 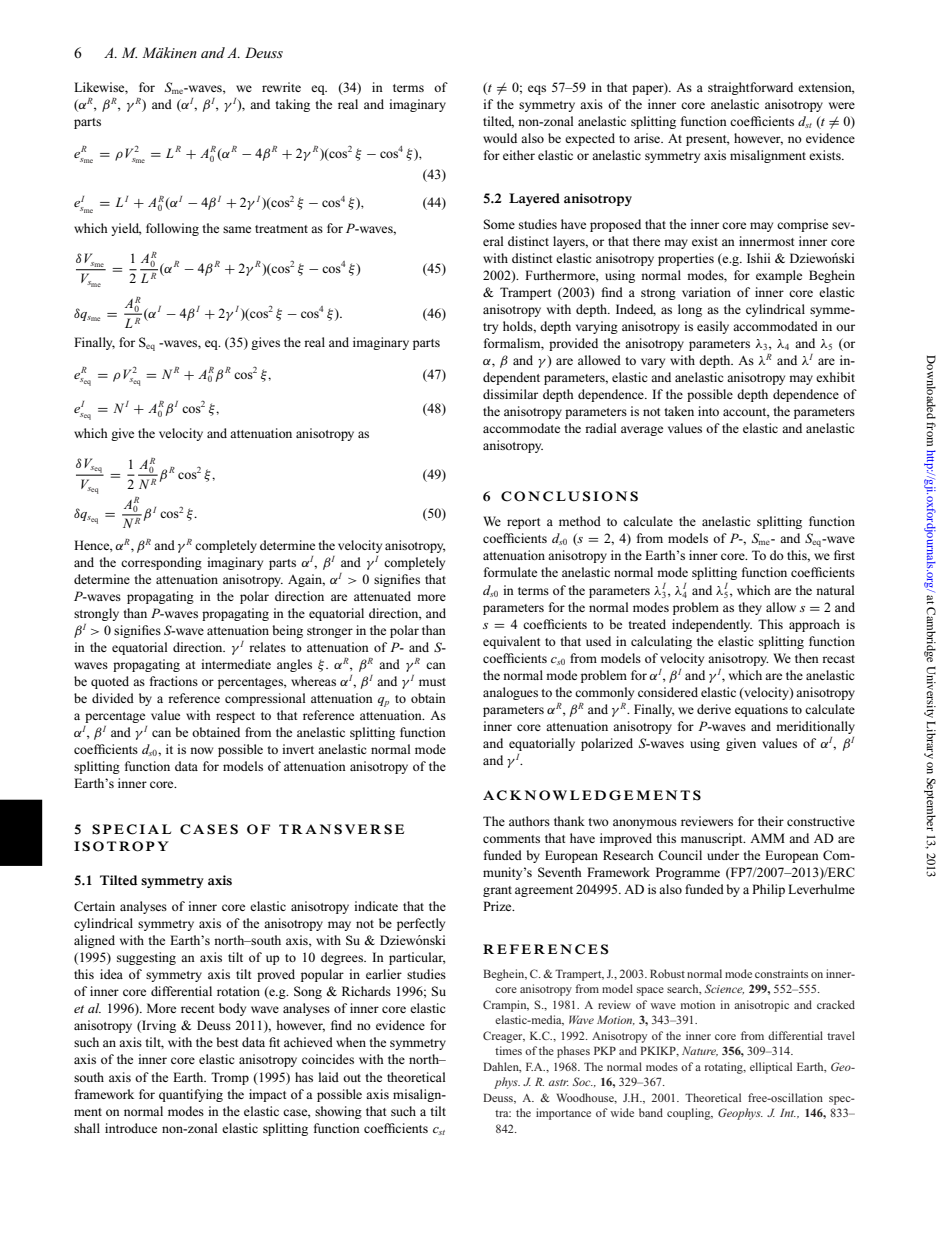 I want to click on quantifying, so click(x=191, y=1095).
